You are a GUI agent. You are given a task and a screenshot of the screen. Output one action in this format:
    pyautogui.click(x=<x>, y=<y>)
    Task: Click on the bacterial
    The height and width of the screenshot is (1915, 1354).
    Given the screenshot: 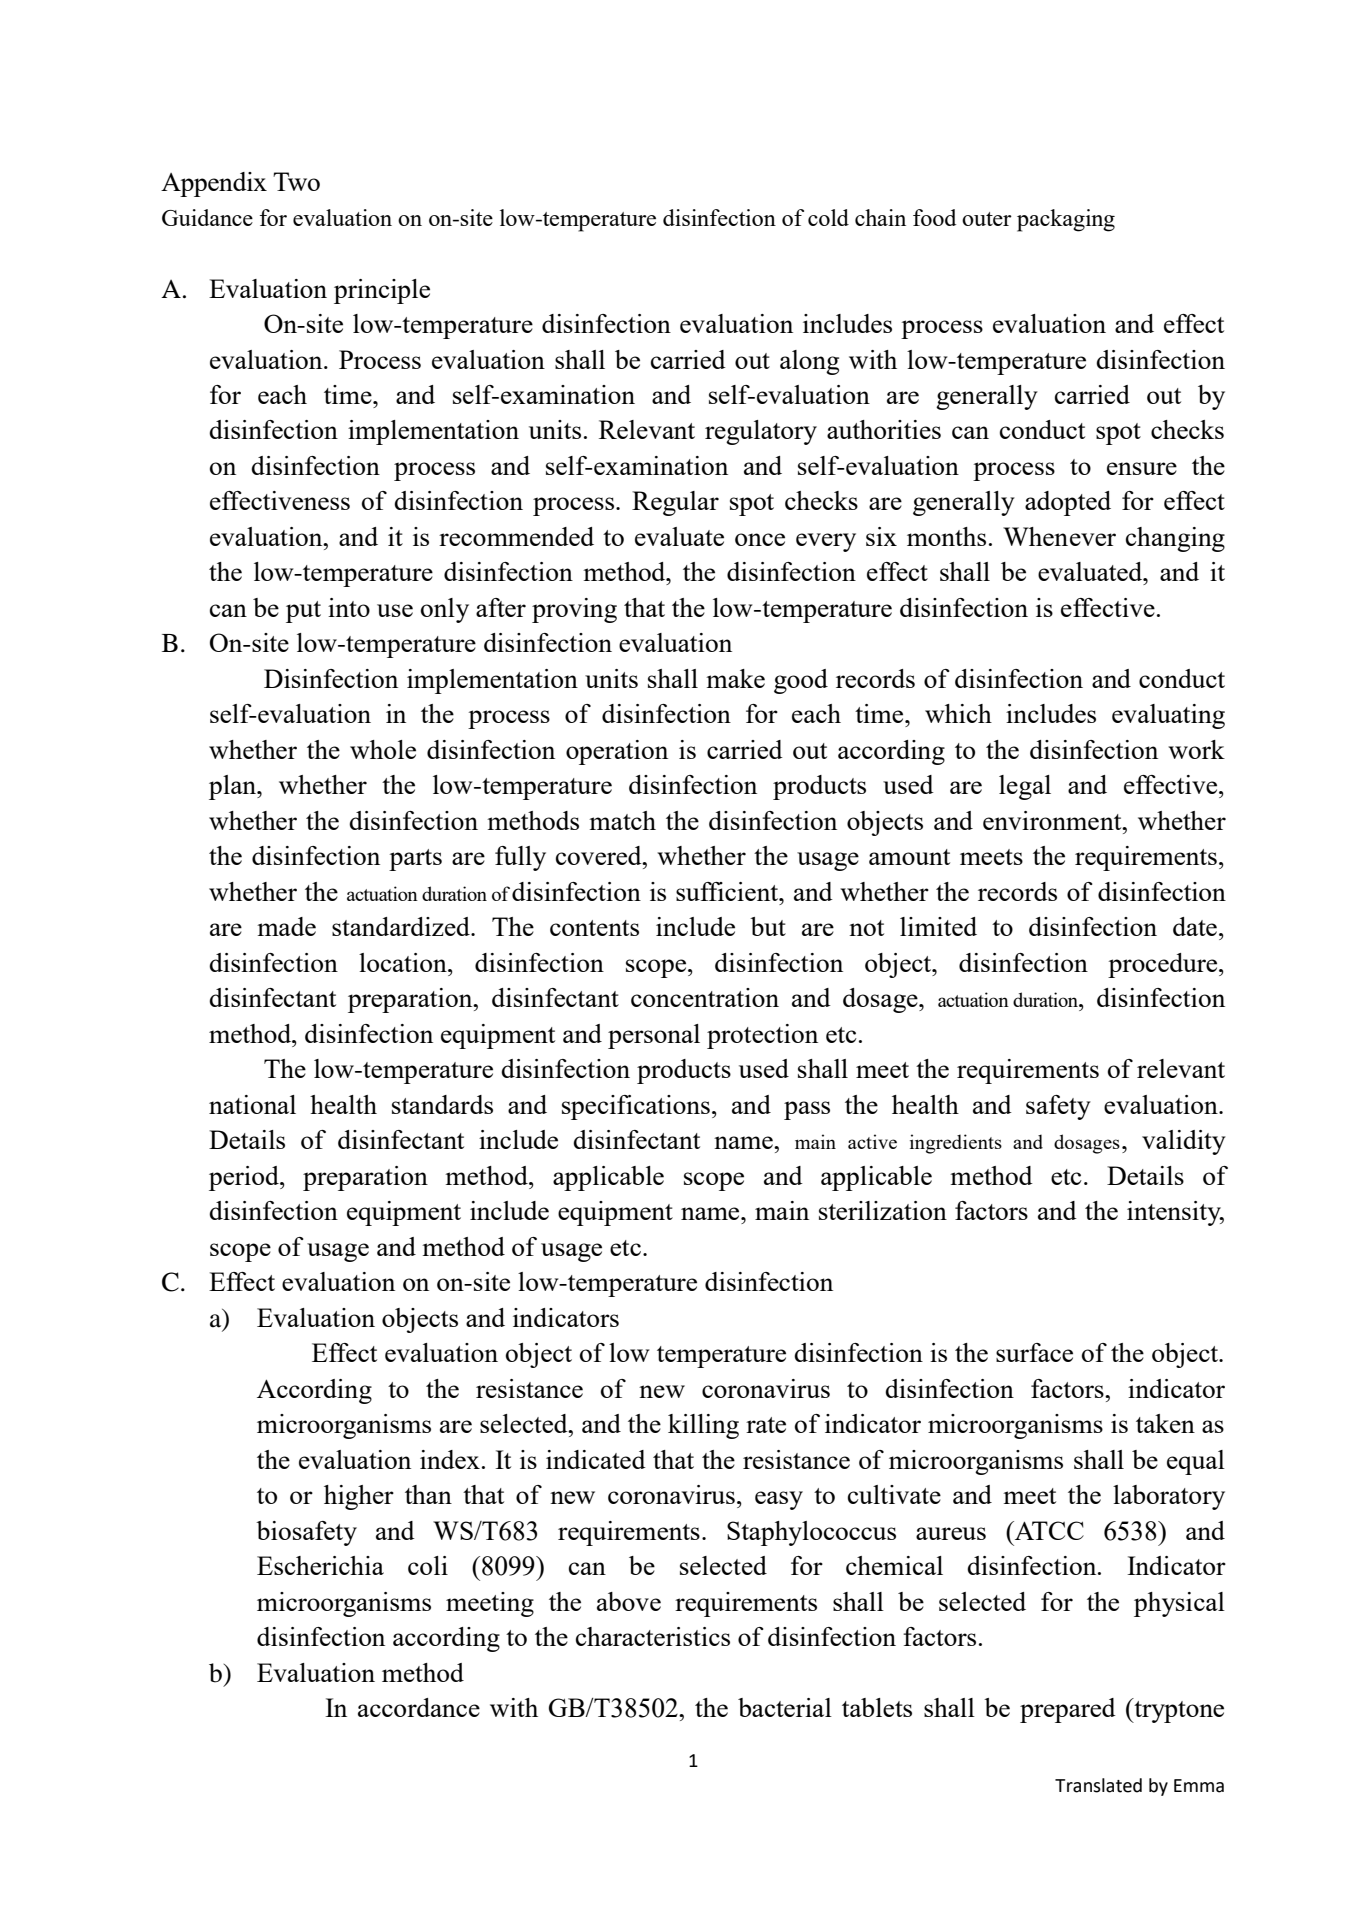 What is the action you would take?
    pyautogui.click(x=785, y=1707)
